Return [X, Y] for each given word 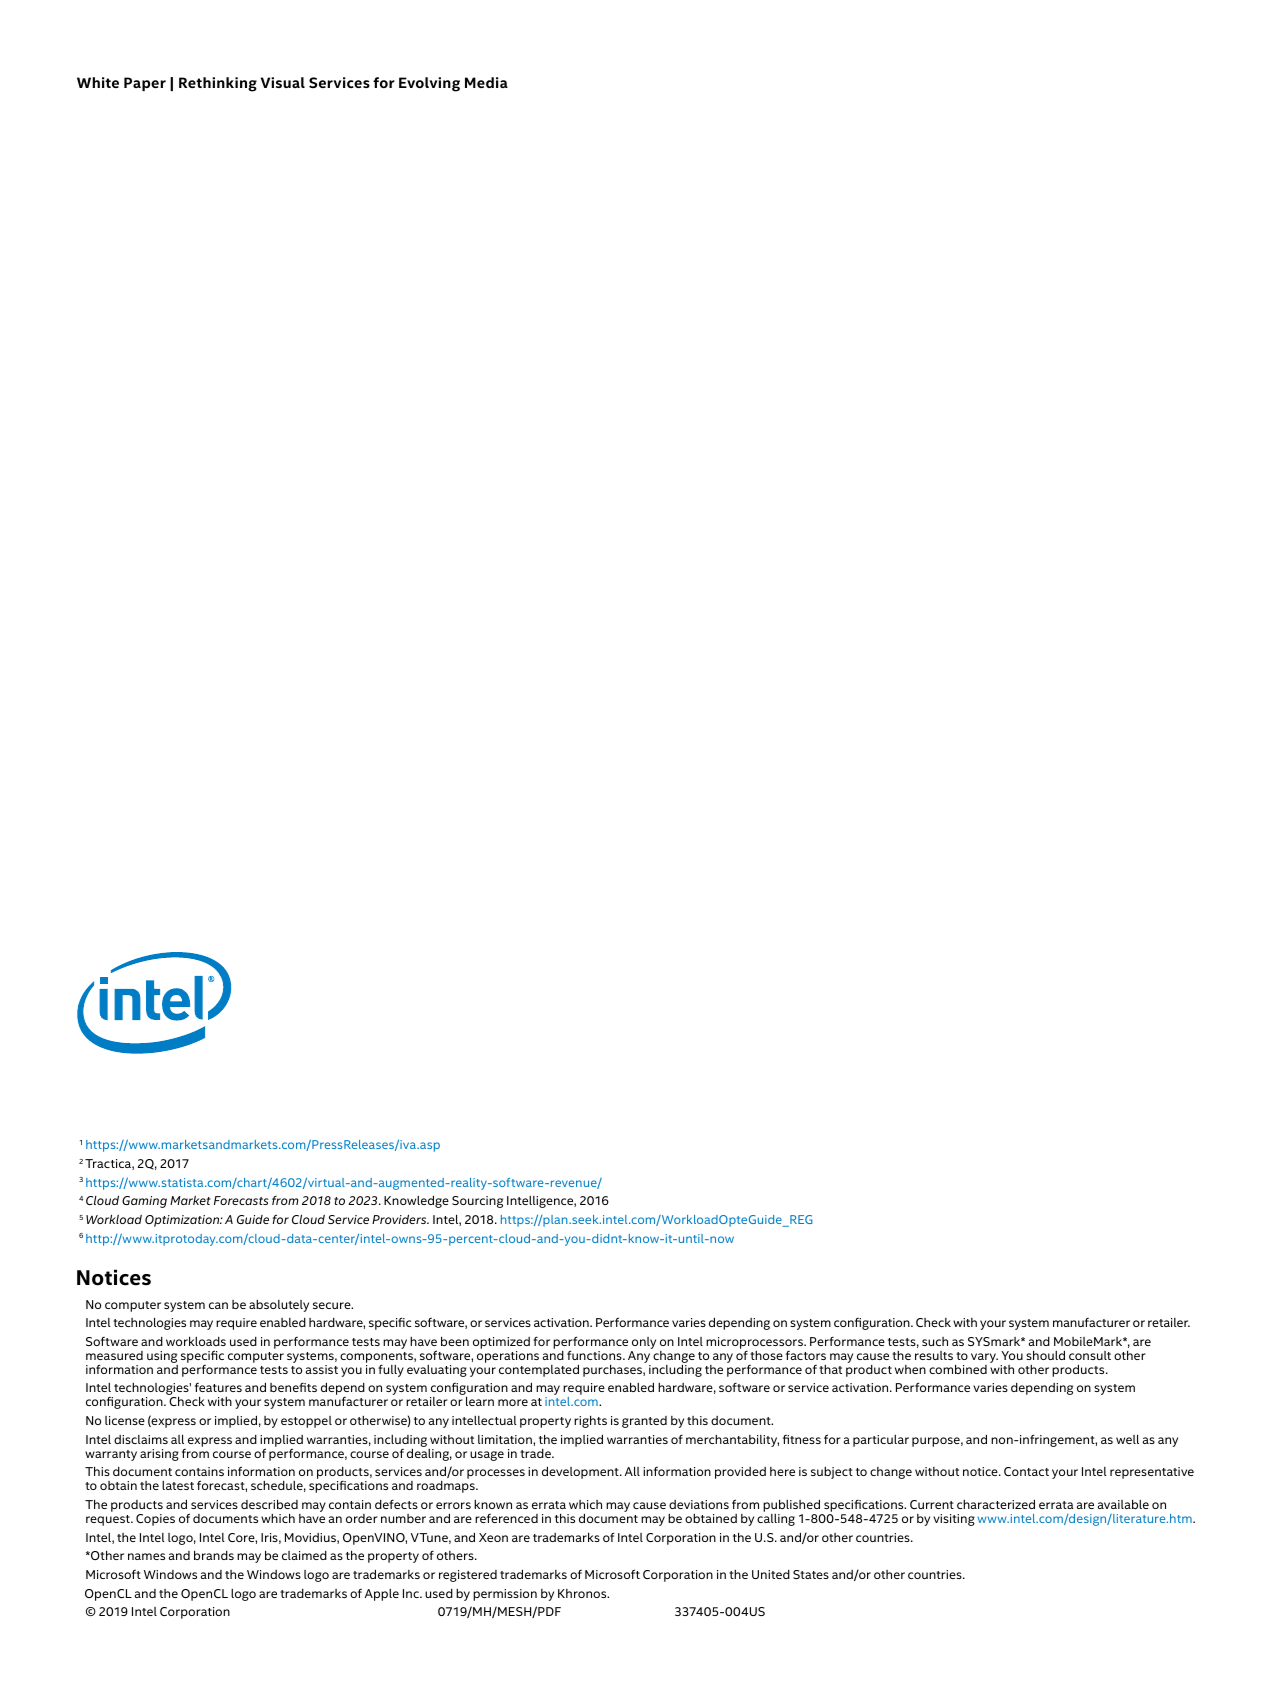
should [1045, 1355]
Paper [145, 84]
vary [984, 1359]
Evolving [429, 84]
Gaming [144, 1202]
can [218, 1305]
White [98, 82]
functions [595, 1355]
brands [214, 1555]
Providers [400, 1219]
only [643, 1344]
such [935, 1341]
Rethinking [218, 84]
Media [486, 82]
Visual [283, 82]
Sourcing [477, 1202]
